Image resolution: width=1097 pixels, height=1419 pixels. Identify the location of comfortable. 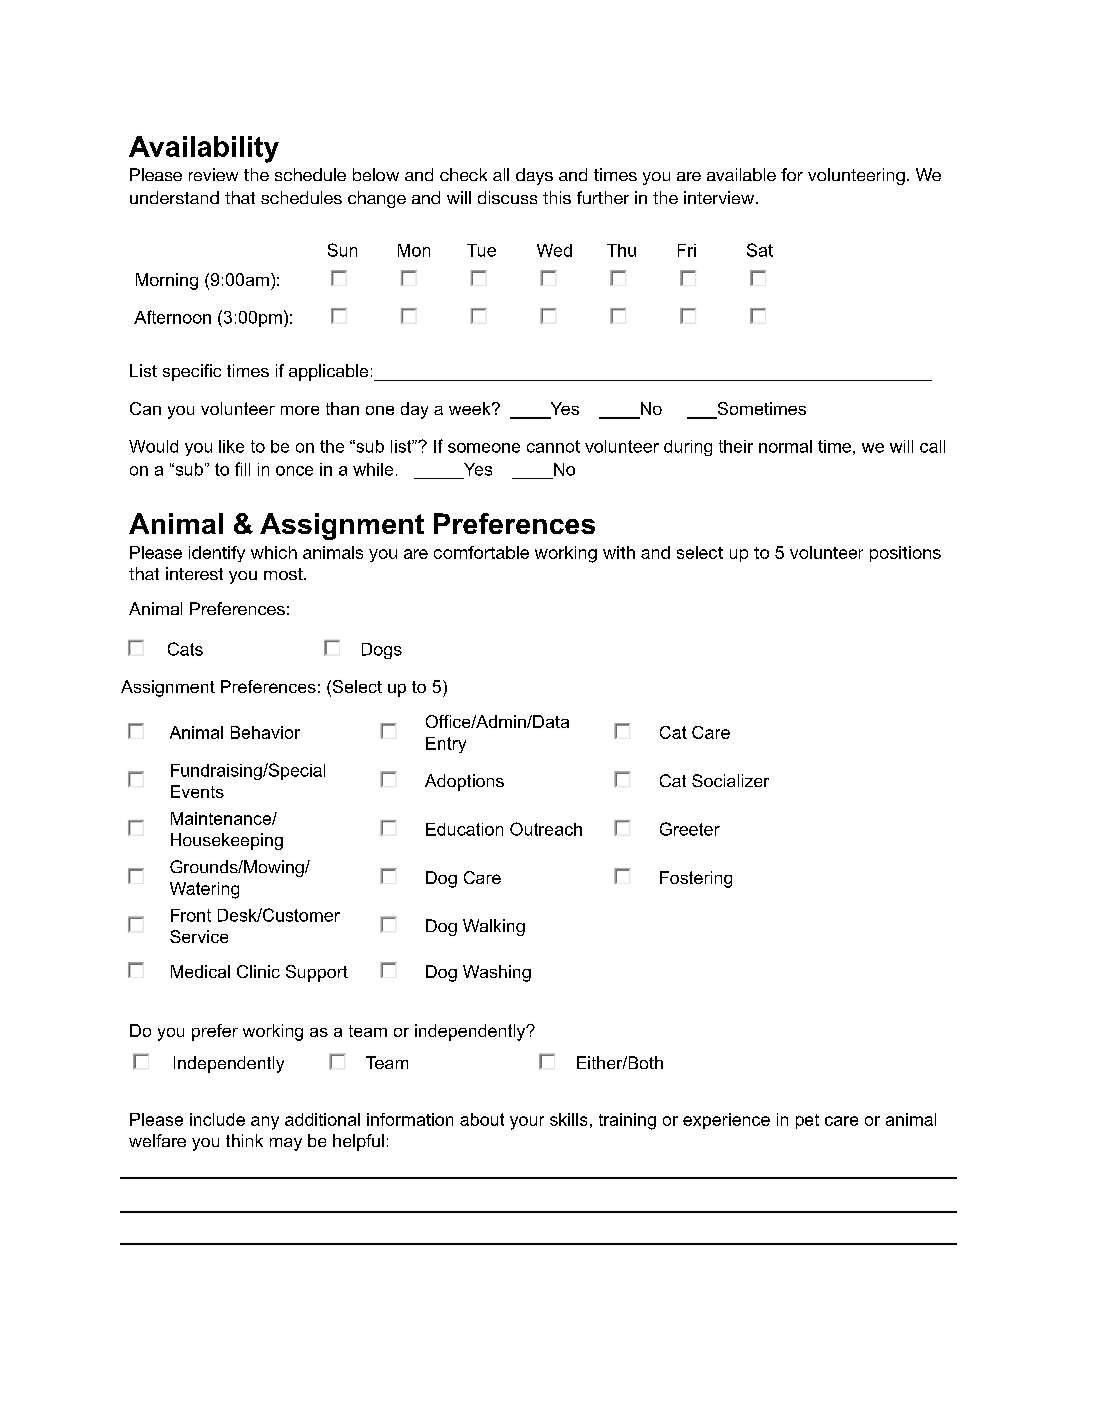
(481, 552).
